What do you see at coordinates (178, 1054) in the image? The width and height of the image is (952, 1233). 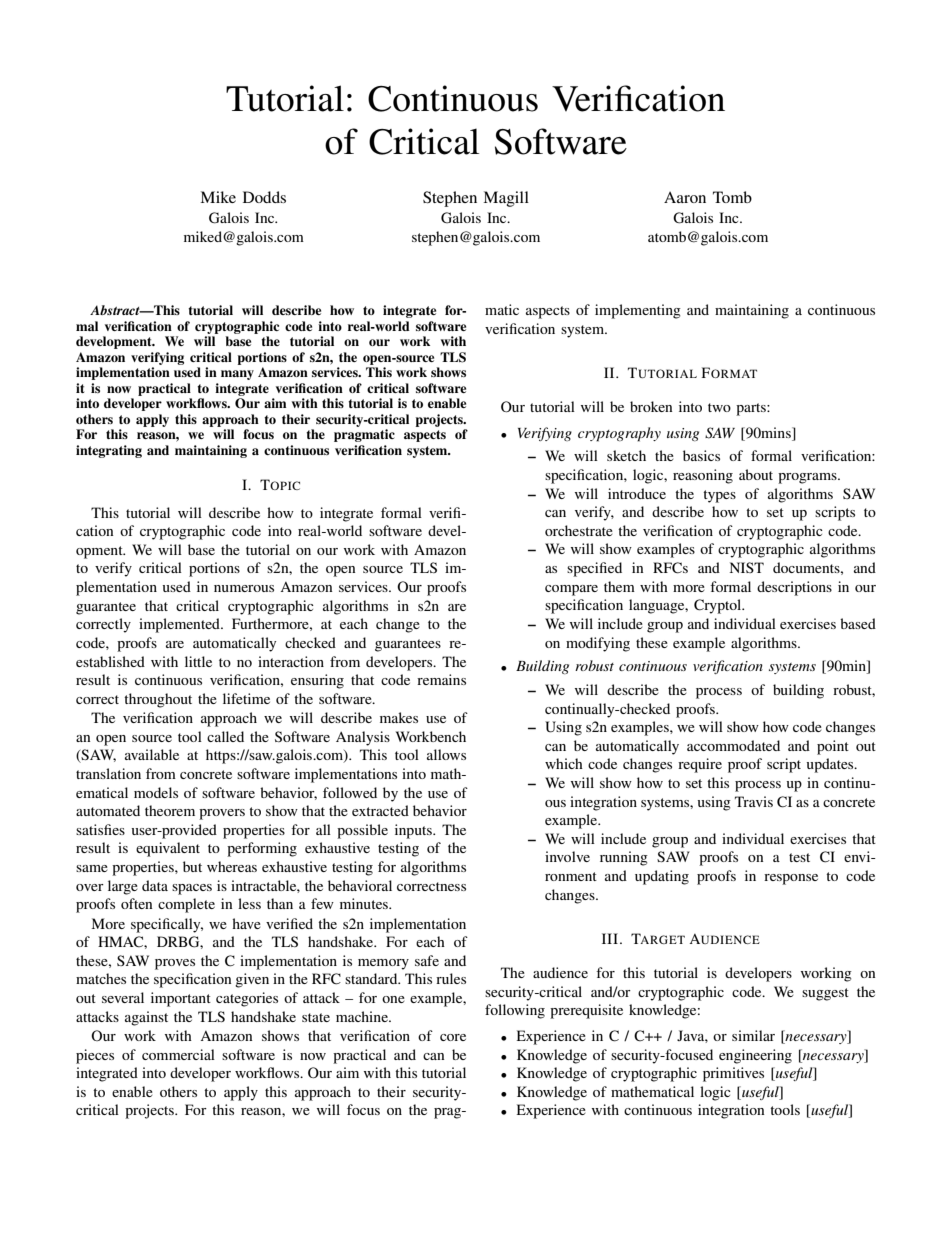 I see `commercial` at bounding box center [178, 1054].
